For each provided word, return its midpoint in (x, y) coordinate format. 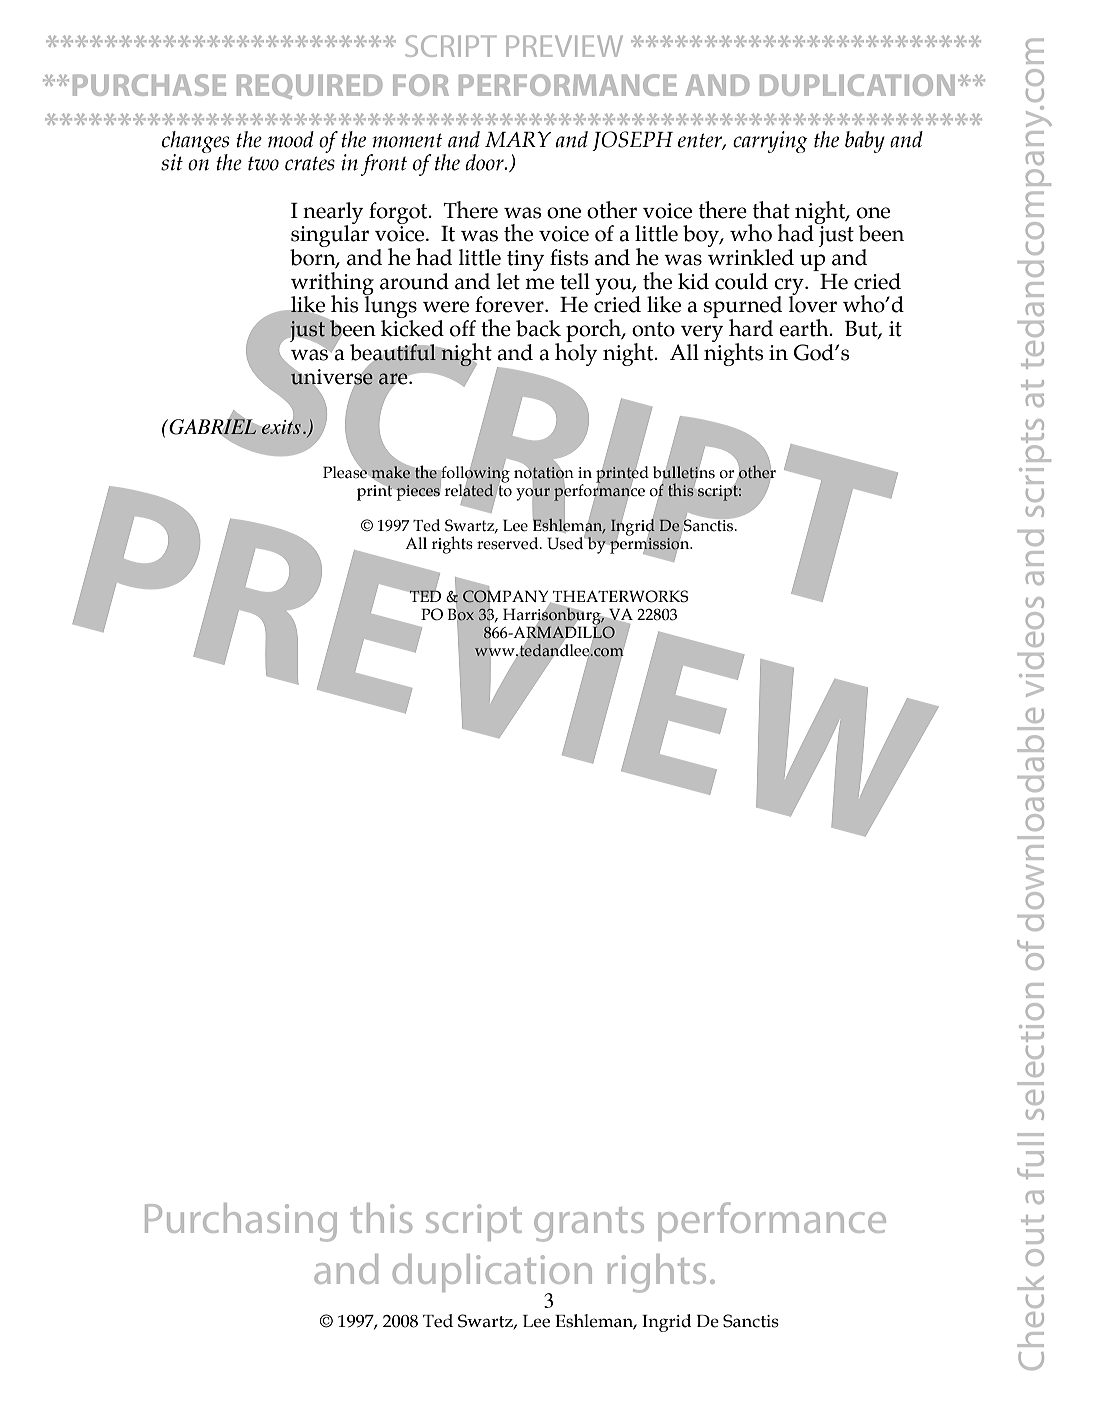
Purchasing (241, 1222)
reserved (509, 543)
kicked (412, 328)
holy (576, 353)
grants (589, 1224)
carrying (770, 142)
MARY (518, 139)
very (702, 335)
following (475, 475)
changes (195, 143)
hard (751, 328)
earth (805, 328)
